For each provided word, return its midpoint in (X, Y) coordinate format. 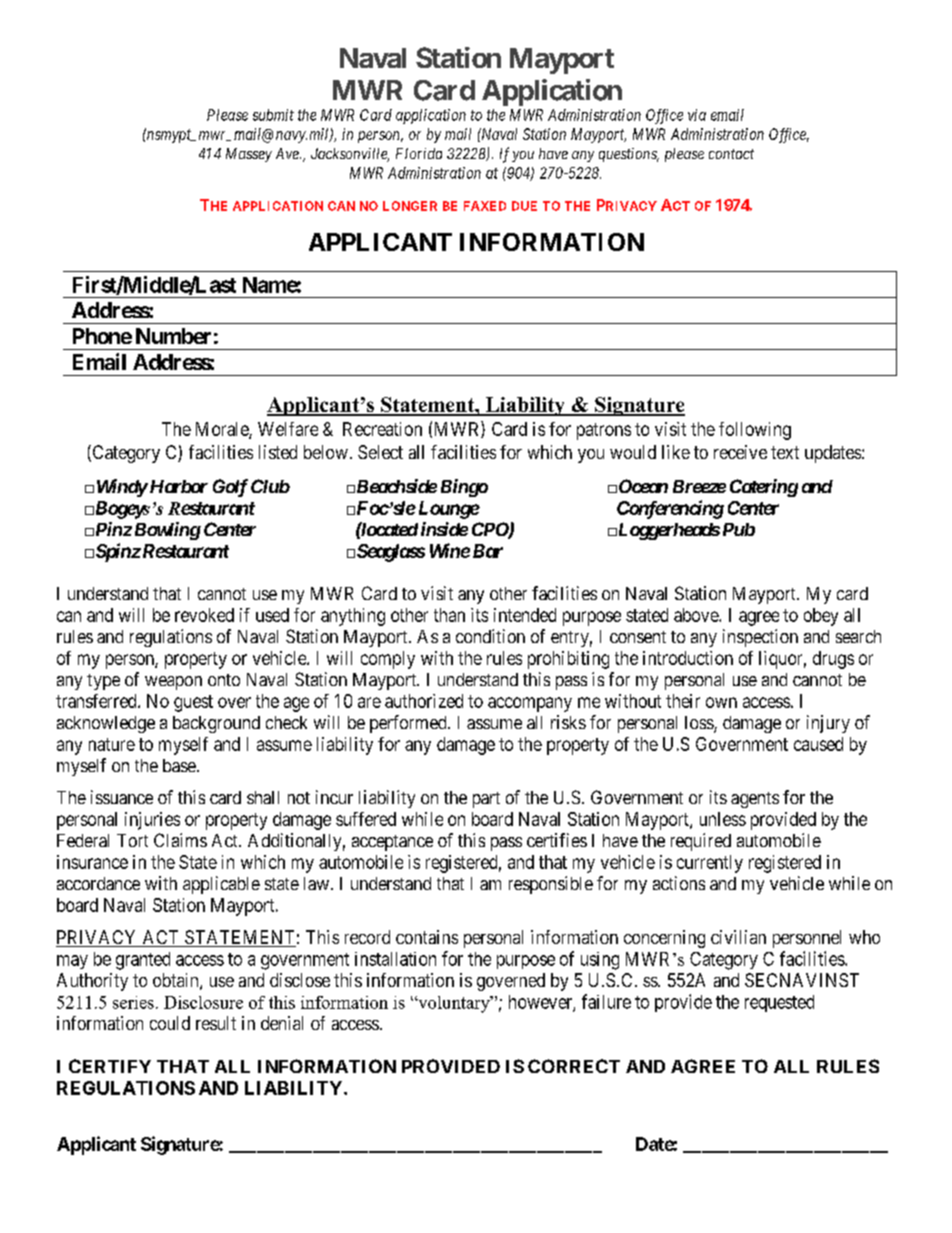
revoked (204, 615)
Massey (249, 155)
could (170, 1023)
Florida (419, 153)
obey (821, 617)
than (449, 615)
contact (731, 154)
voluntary (454, 1004)
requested (779, 1003)
